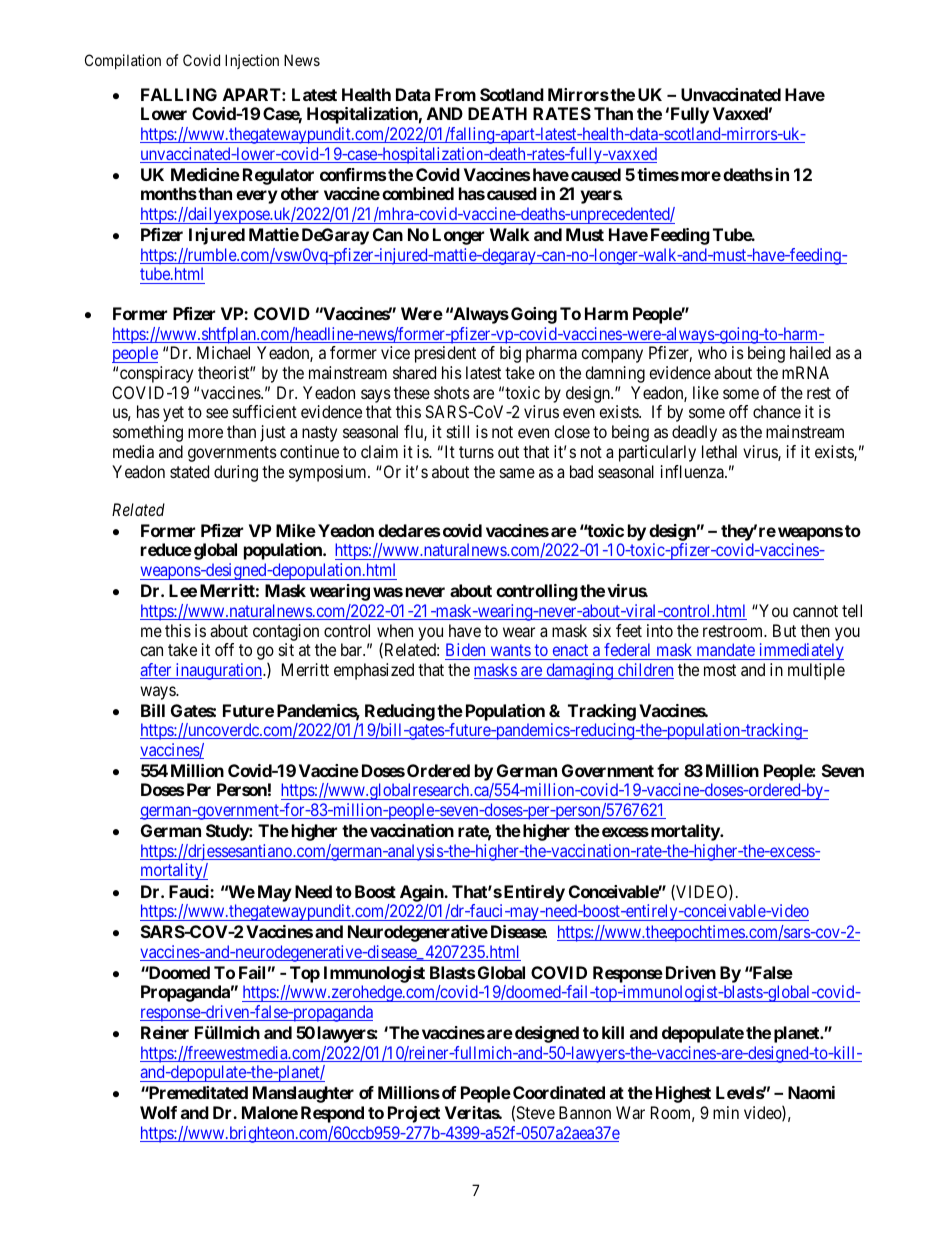 The image size is (952, 1233). What do you see at coordinates (455, 94) in the screenshot?
I see `From` at bounding box center [455, 94].
